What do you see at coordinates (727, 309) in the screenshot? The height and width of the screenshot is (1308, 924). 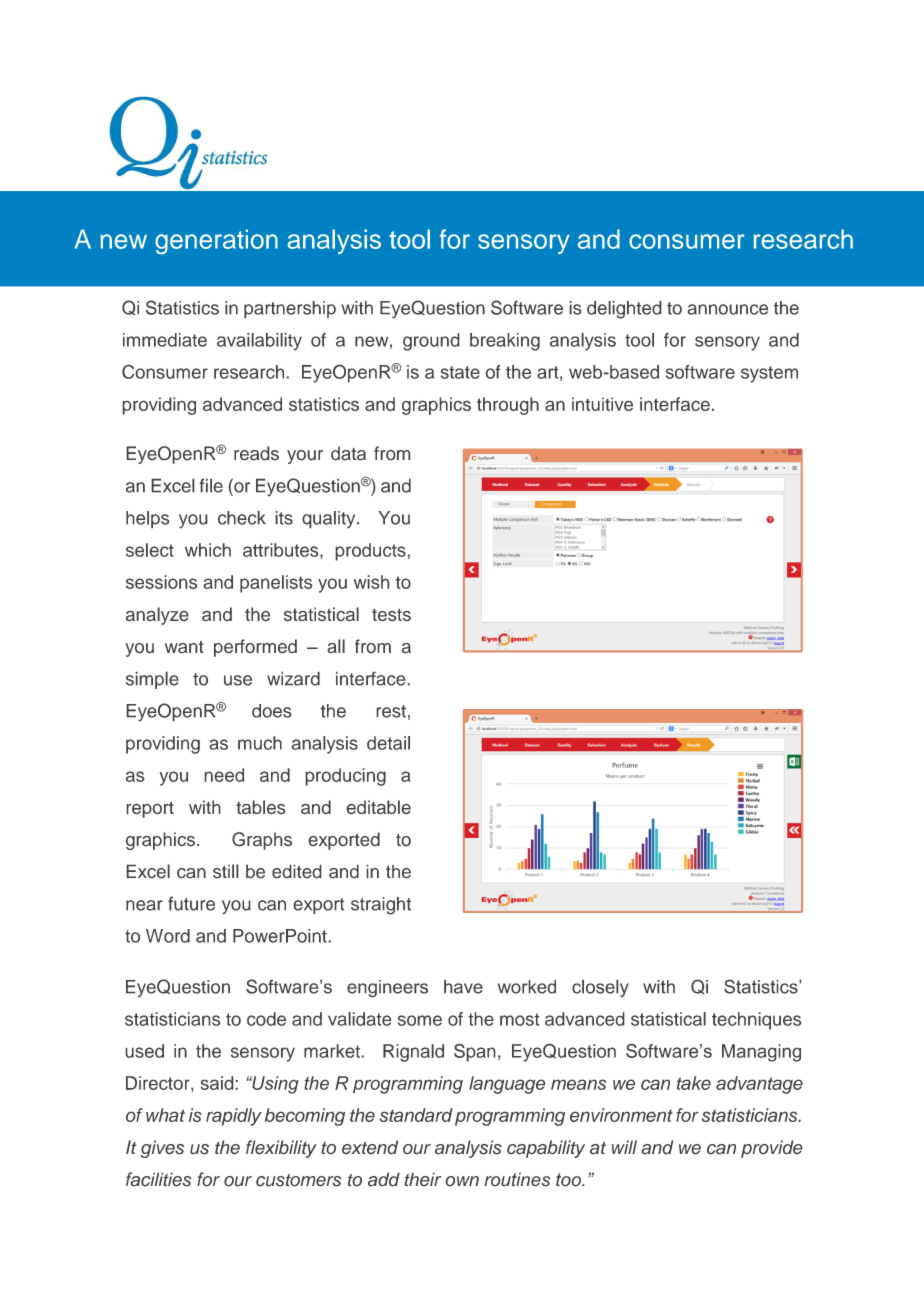 I see `announce` at bounding box center [727, 309].
